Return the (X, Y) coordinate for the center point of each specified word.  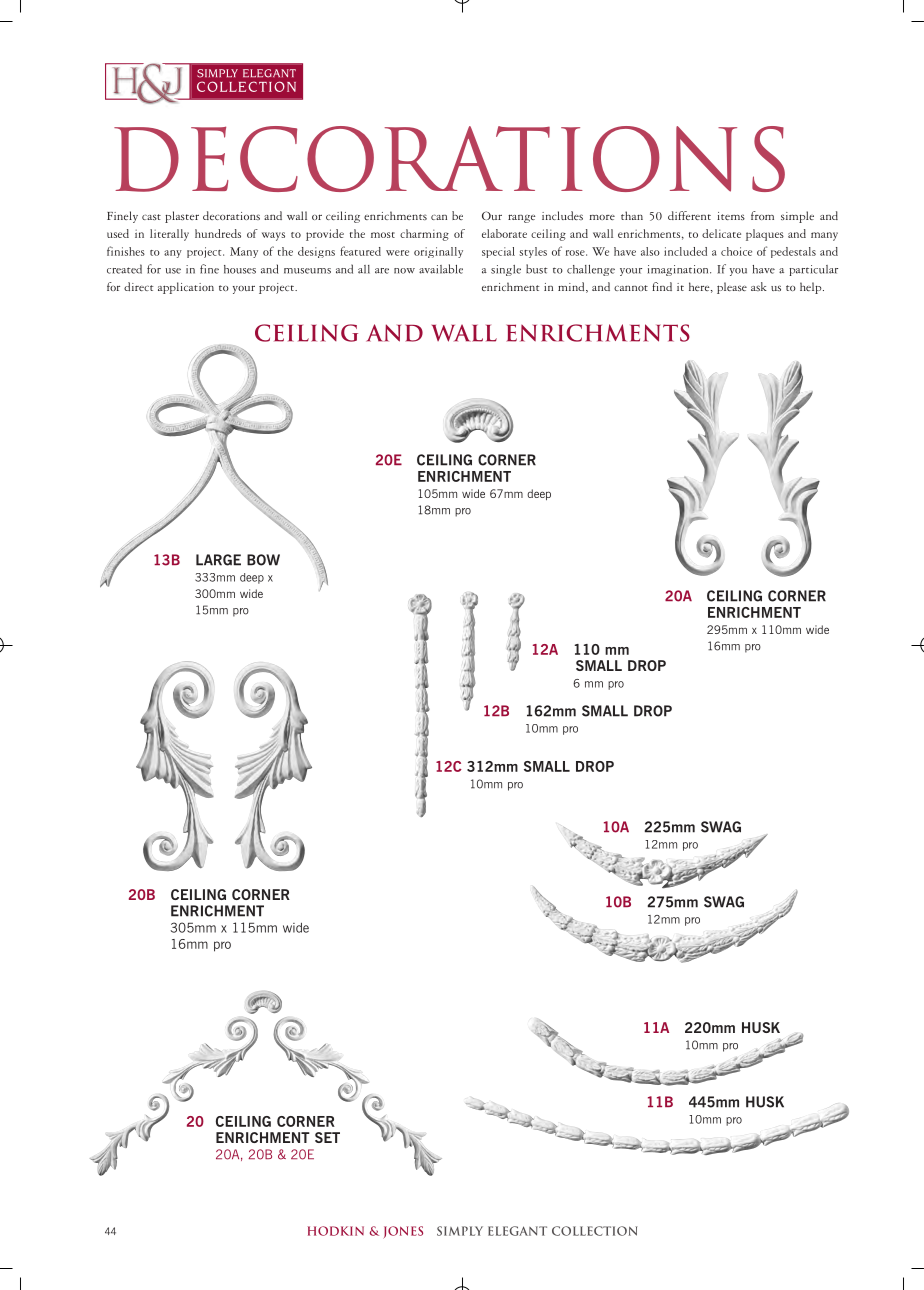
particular (813, 270)
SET (327, 1137)
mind (572, 287)
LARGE (218, 560)
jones (403, 1232)
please (732, 288)
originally (438, 252)
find (662, 286)
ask (759, 286)
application (186, 288)
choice (736, 251)
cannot (631, 288)
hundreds (218, 233)
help (812, 288)
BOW (263, 560)
